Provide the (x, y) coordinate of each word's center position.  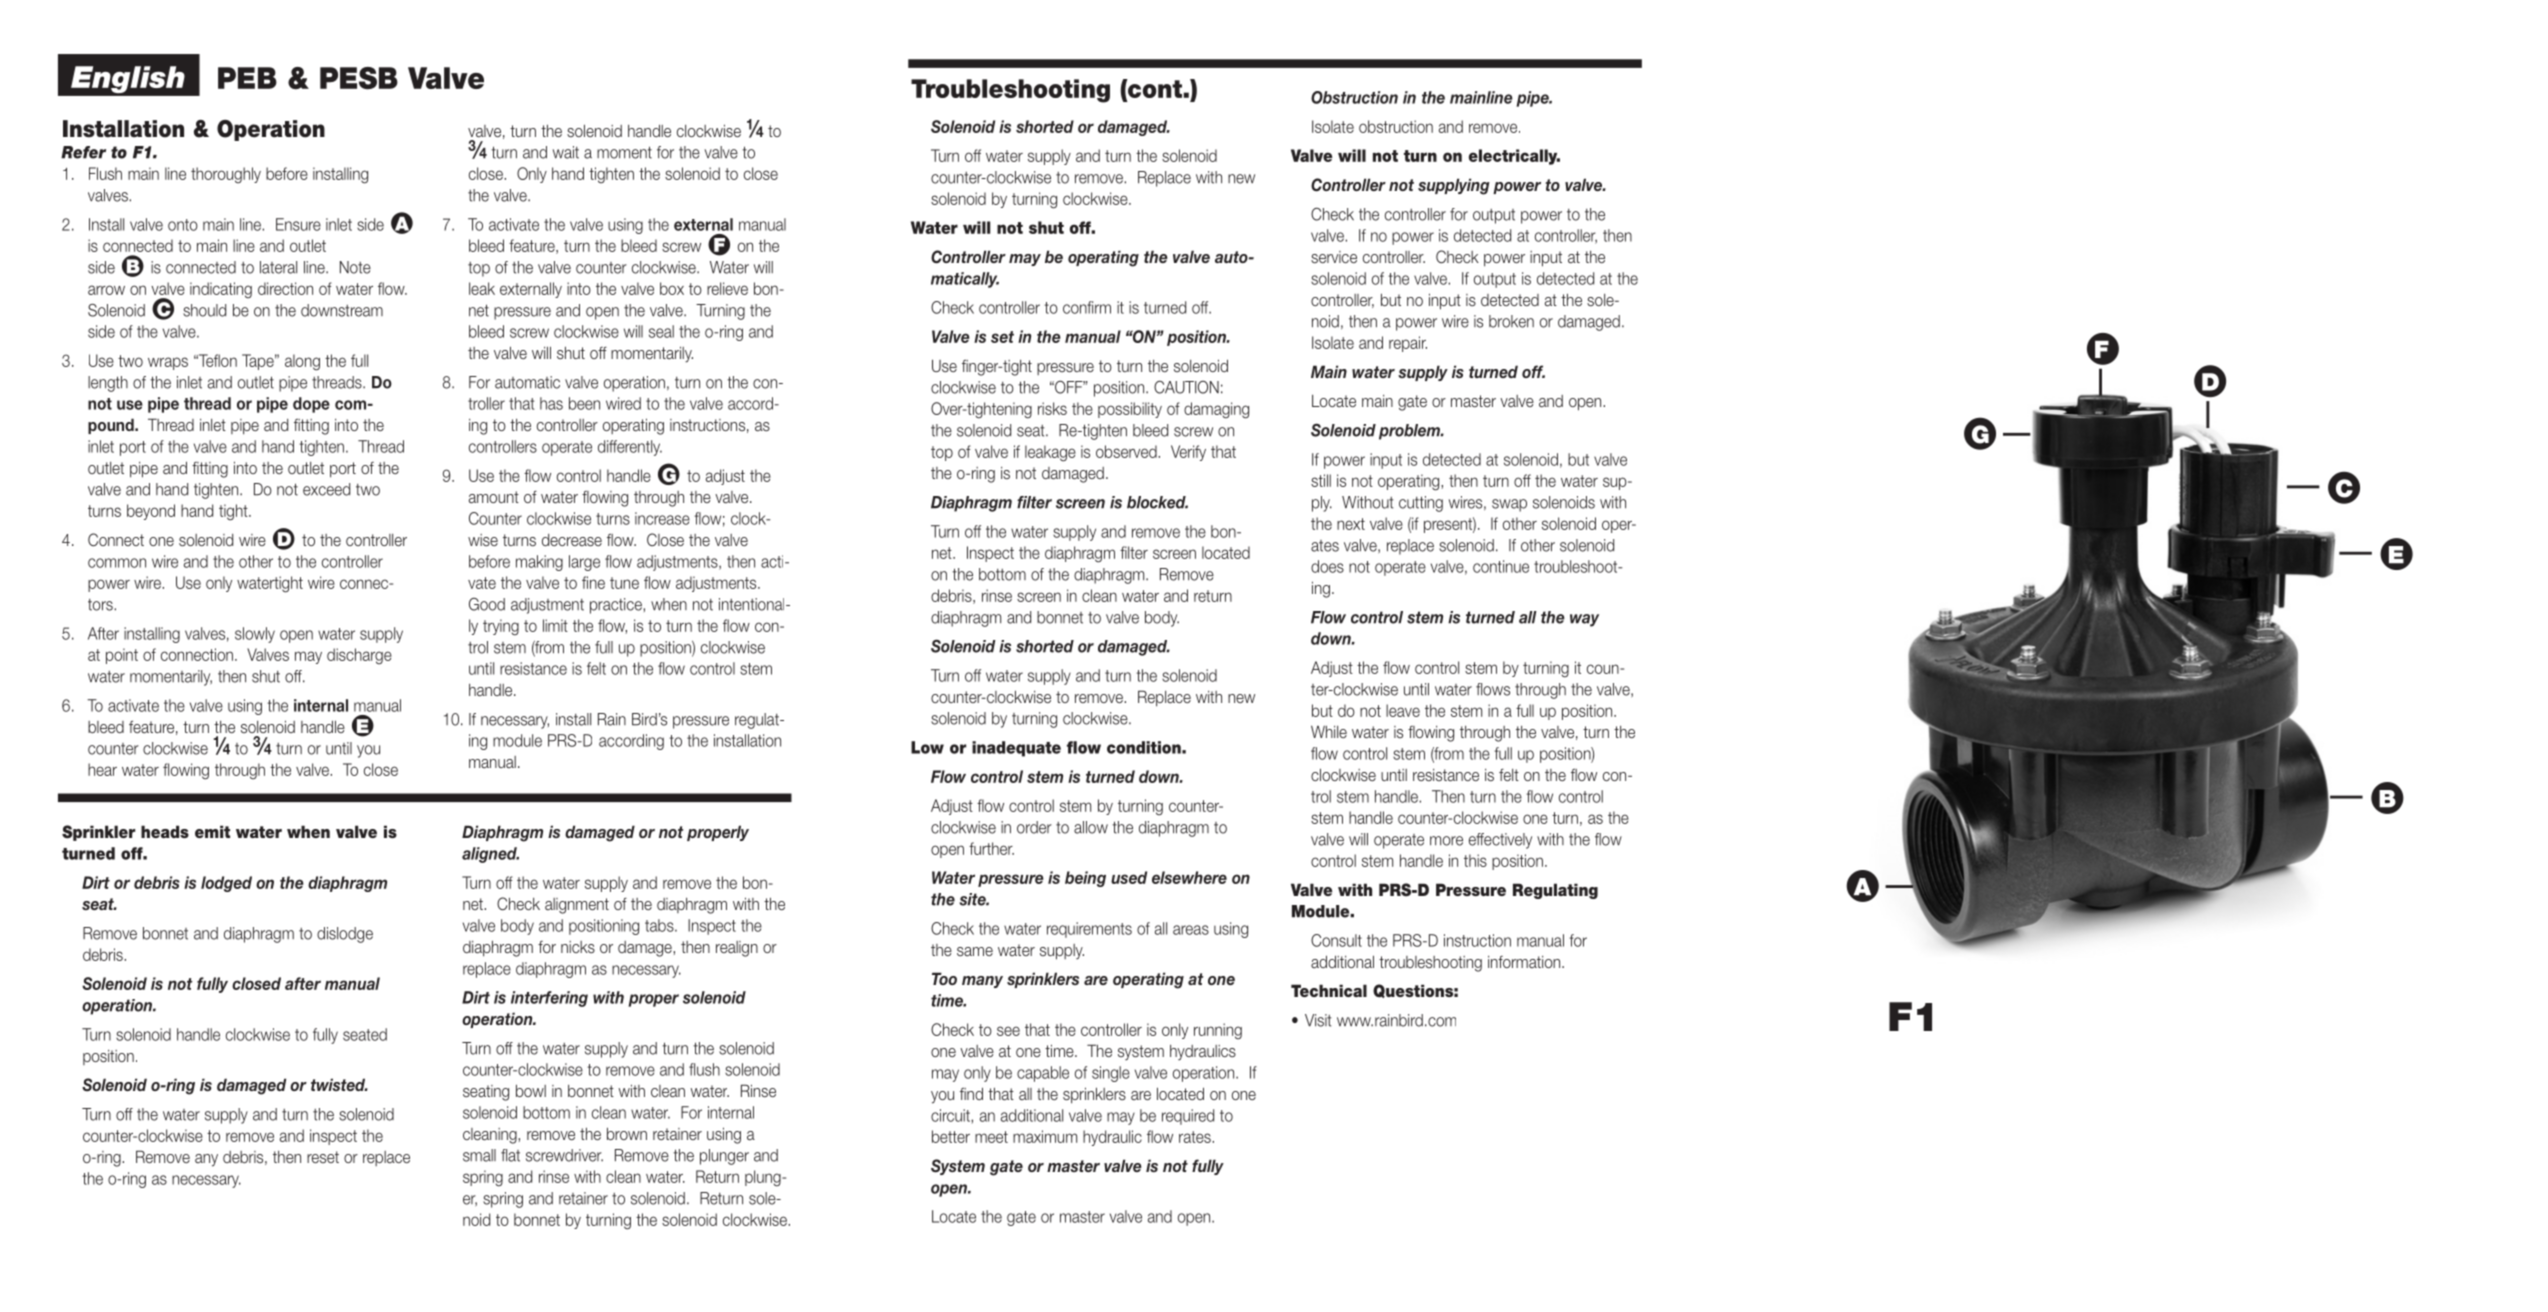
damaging (1216, 410)
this (1475, 860)
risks (1052, 408)
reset (323, 1157)
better (951, 1136)
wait (566, 152)
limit (555, 625)
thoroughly (226, 175)
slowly (255, 635)
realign (737, 949)
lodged (226, 884)
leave (1403, 710)
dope (311, 405)
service (1334, 257)
